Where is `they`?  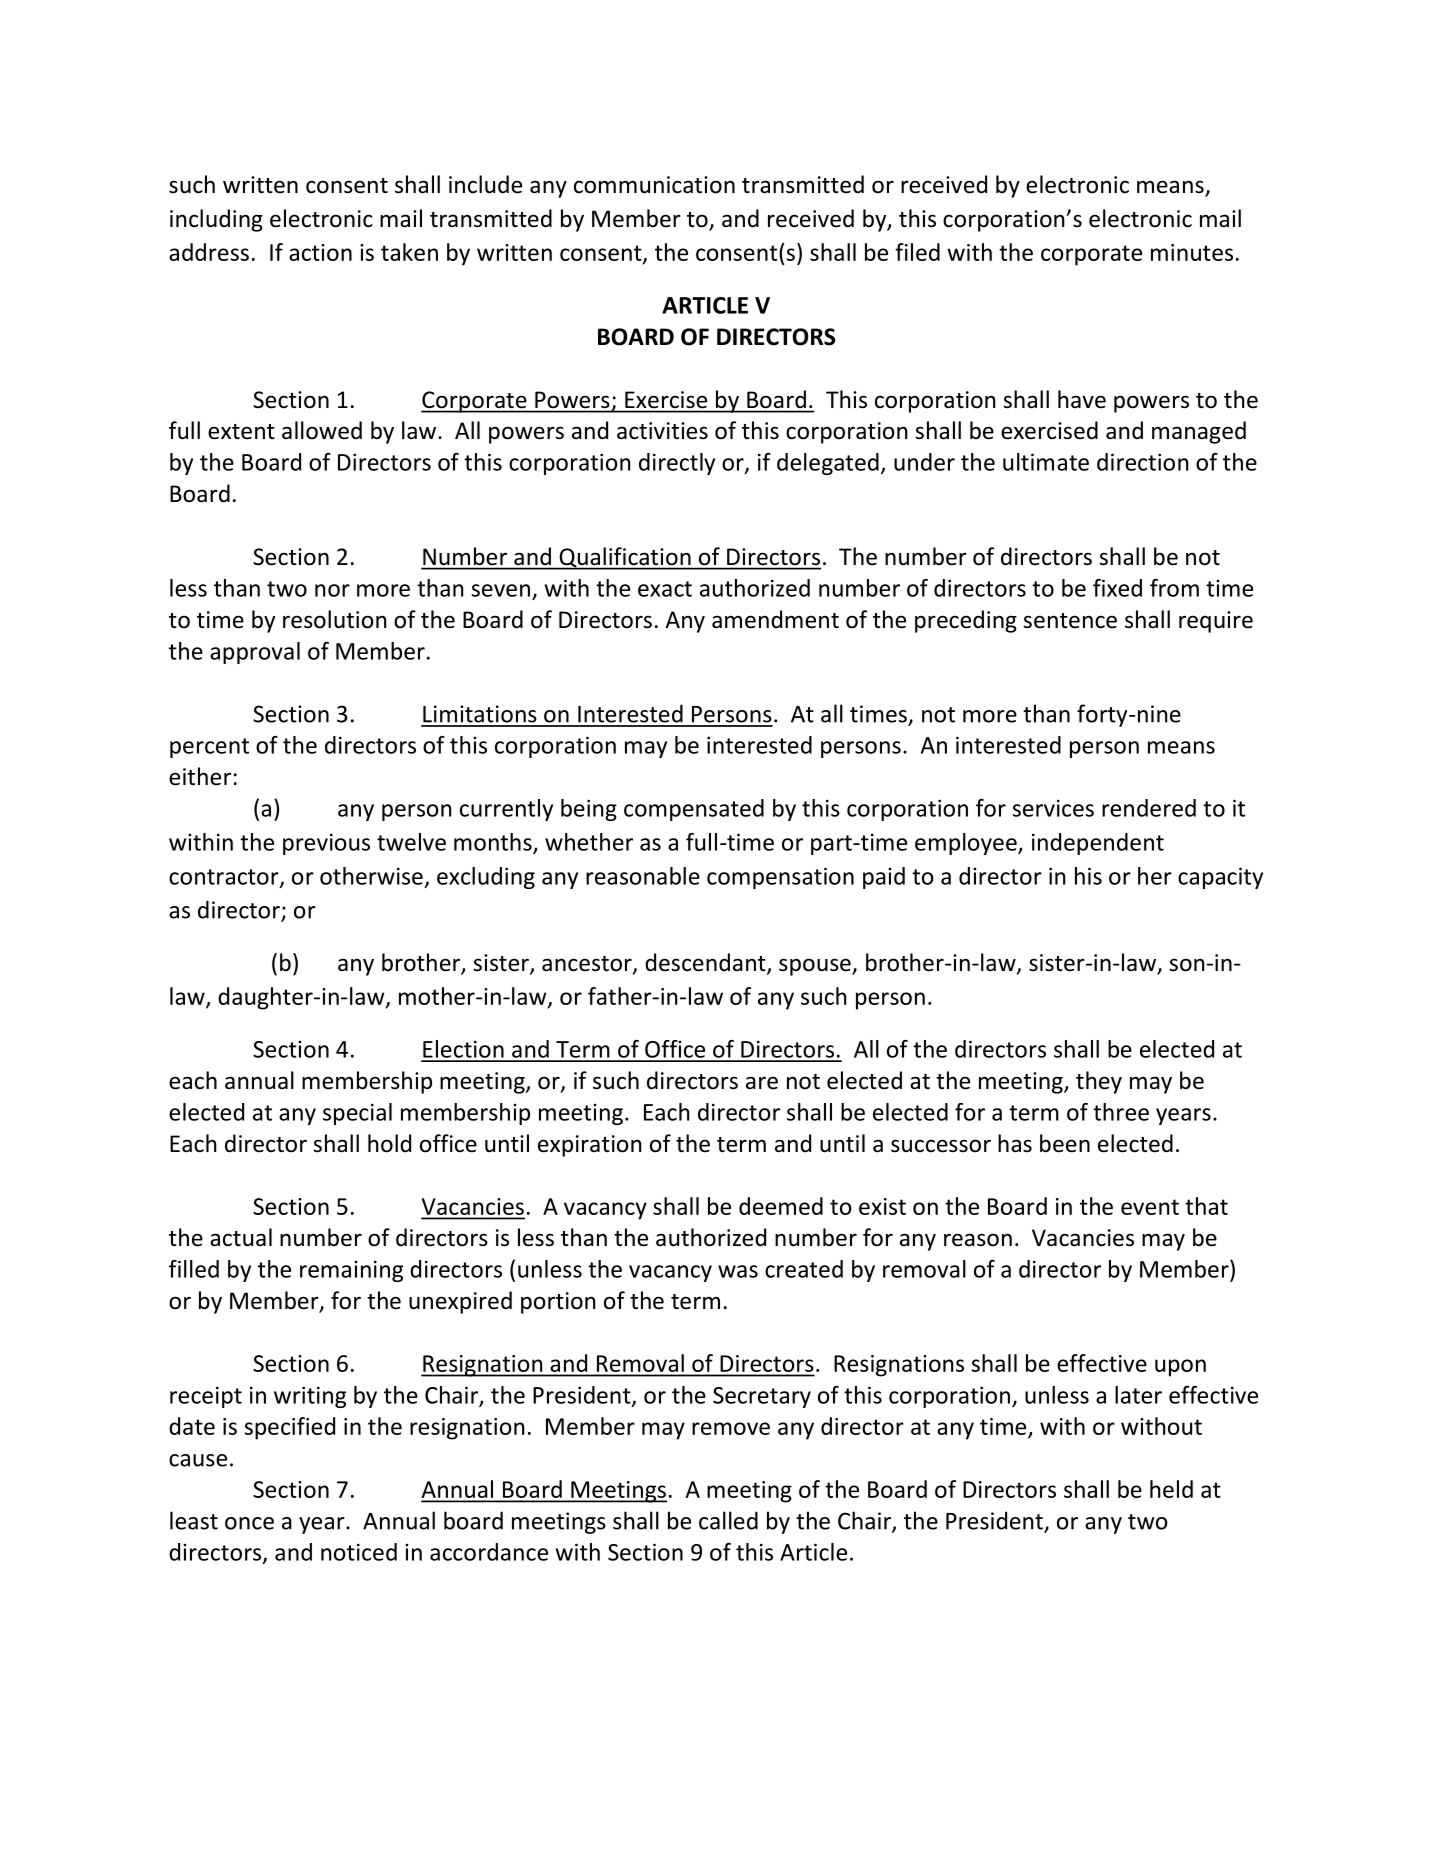 they is located at coordinates (1099, 1082).
